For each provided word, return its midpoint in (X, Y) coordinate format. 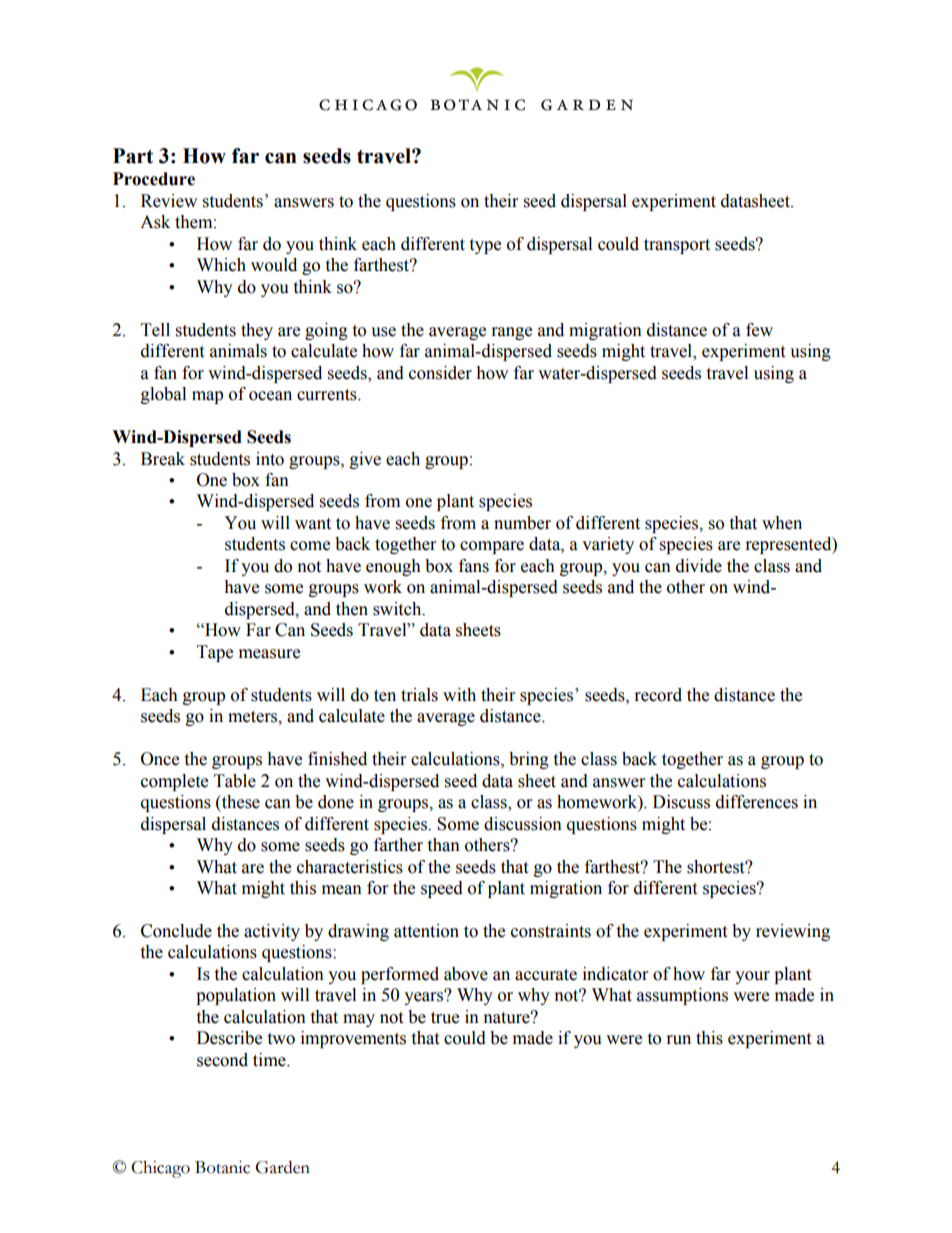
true (445, 1018)
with (459, 695)
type (485, 246)
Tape (215, 653)
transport (677, 246)
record (658, 695)
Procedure (154, 179)
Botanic (222, 1167)
